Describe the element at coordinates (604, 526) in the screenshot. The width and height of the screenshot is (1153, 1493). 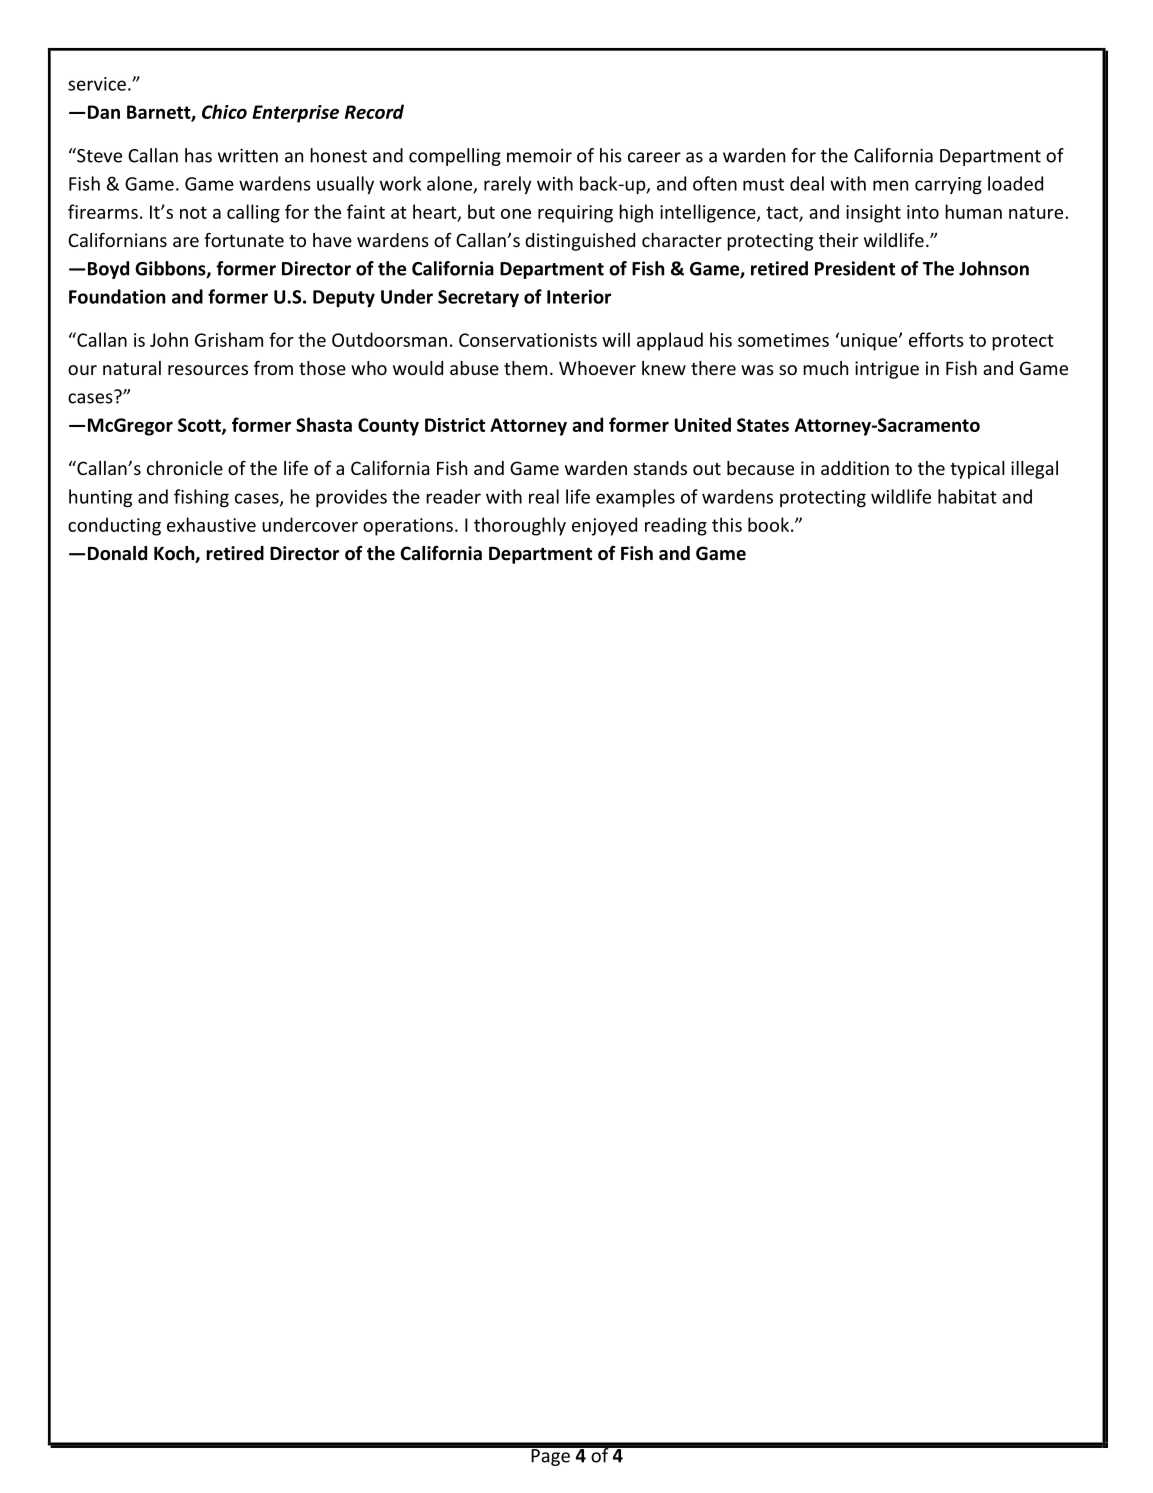
I see `enjoyed` at that location.
